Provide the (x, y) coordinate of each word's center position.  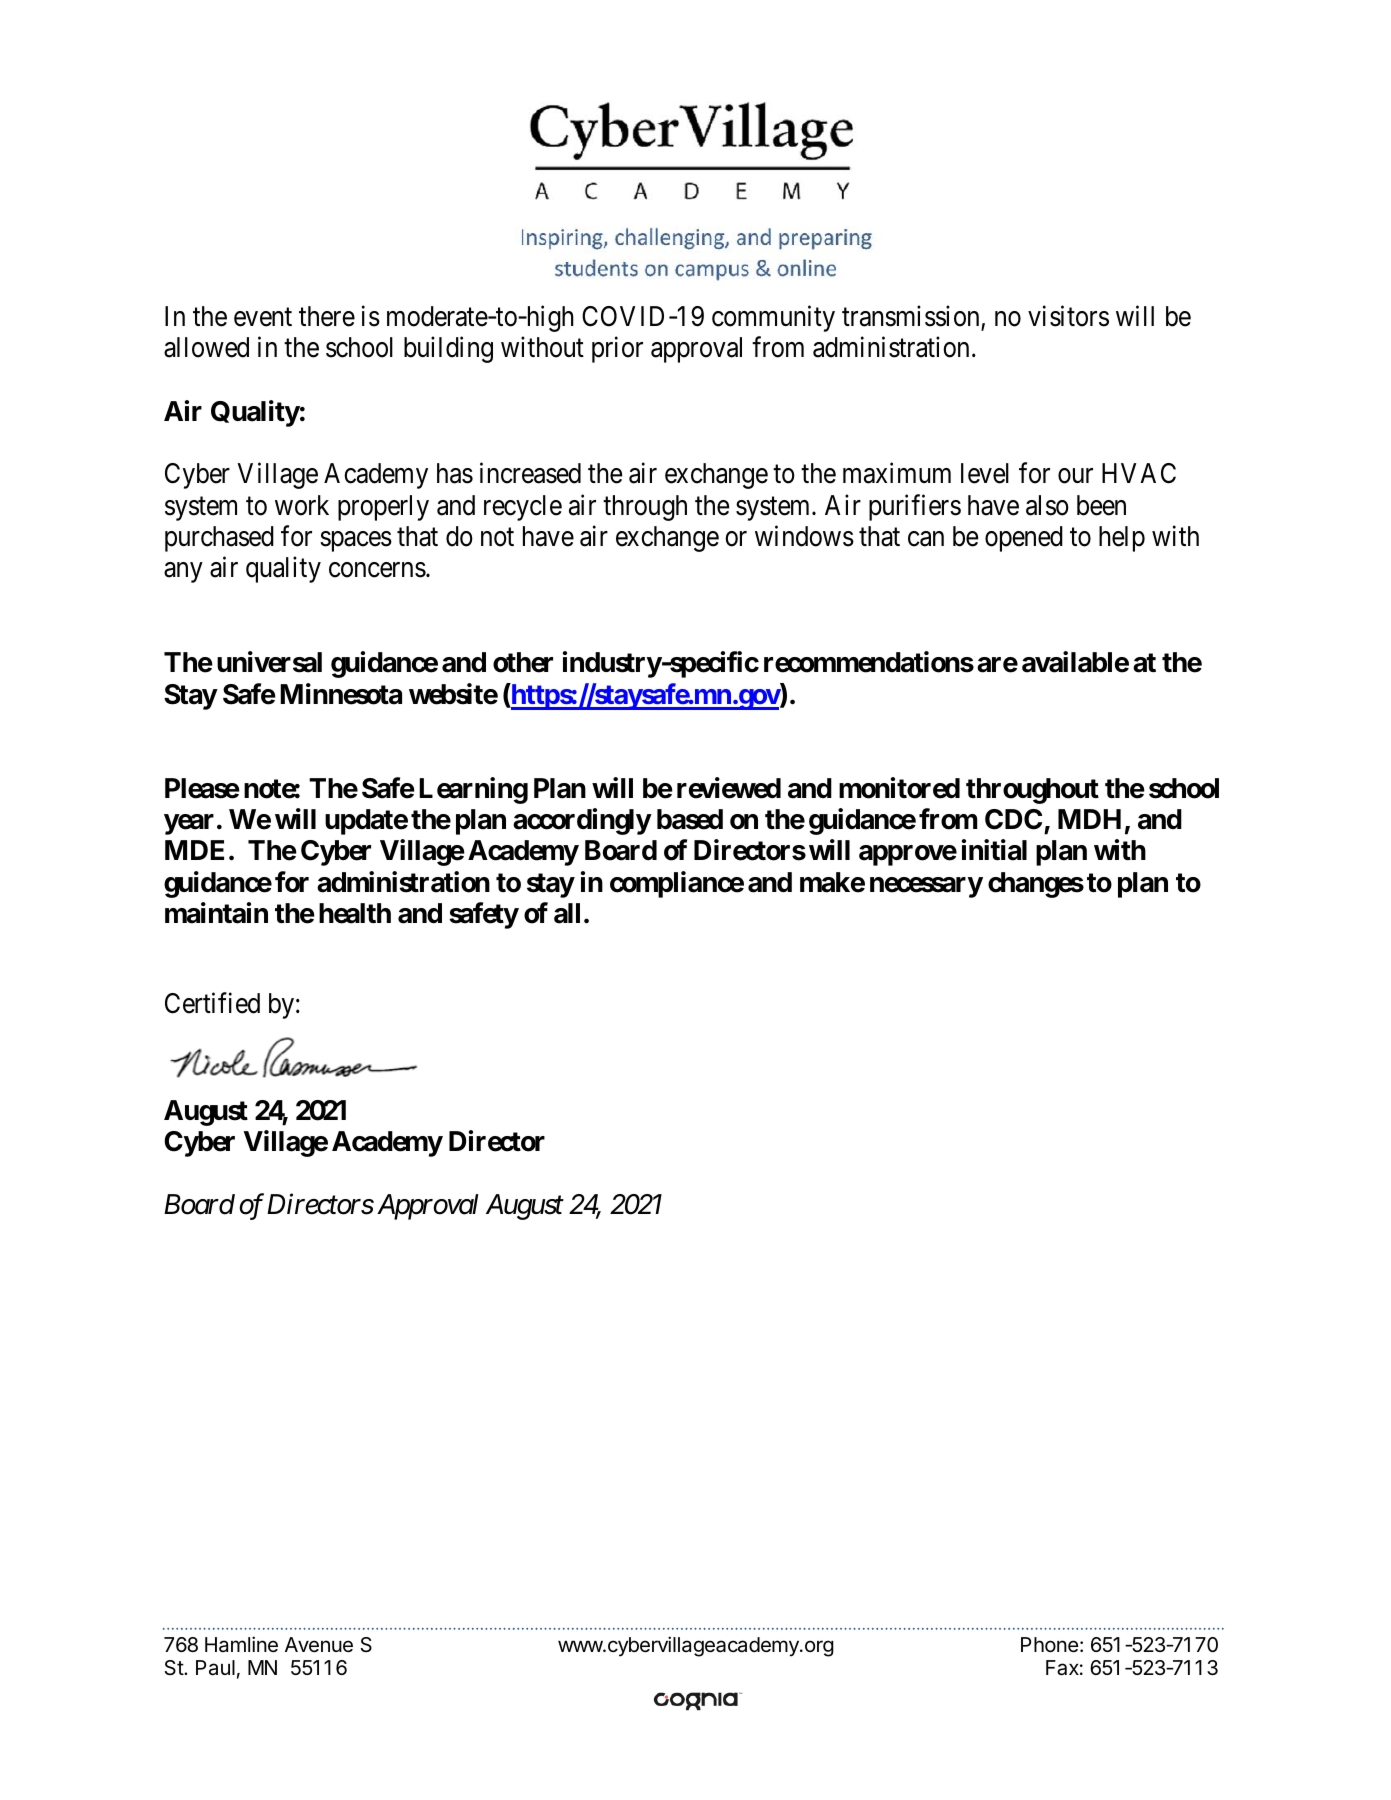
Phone (1049, 1645)
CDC (1013, 819)
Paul (215, 1668)
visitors (1068, 316)
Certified (212, 1003)
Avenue (319, 1645)
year (189, 824)
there (327, 316)
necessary (926, 887)
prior (617, 350)
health (355, 913)
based (690, 819)
